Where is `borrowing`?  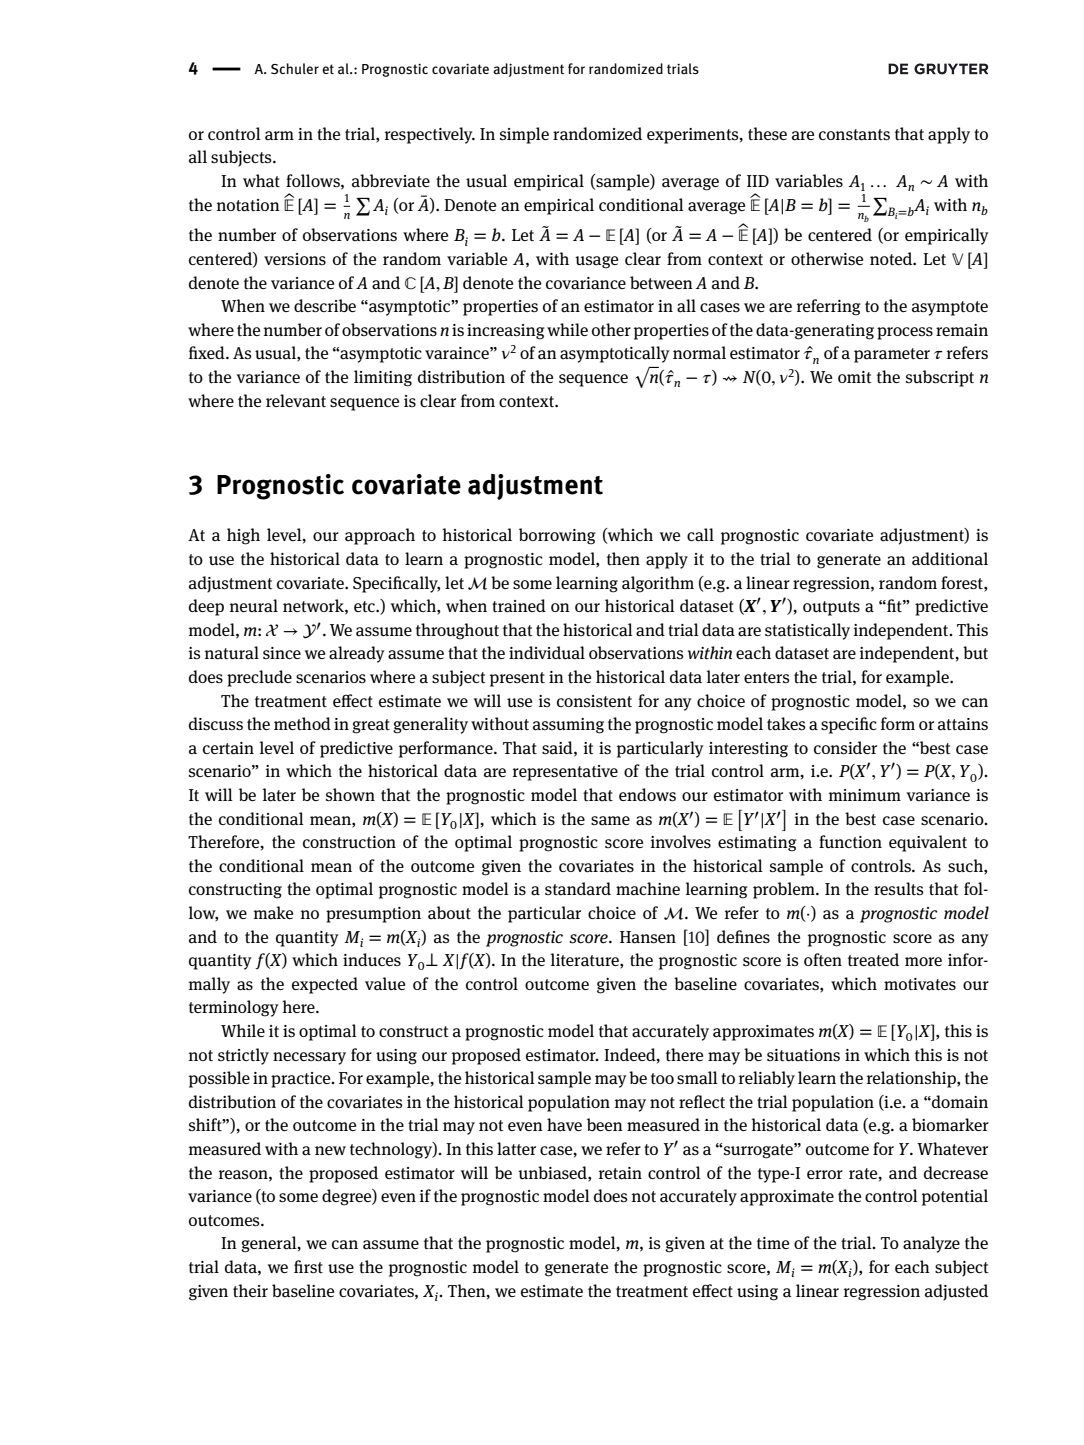 borrowing is located at coordinates (557, 536).
